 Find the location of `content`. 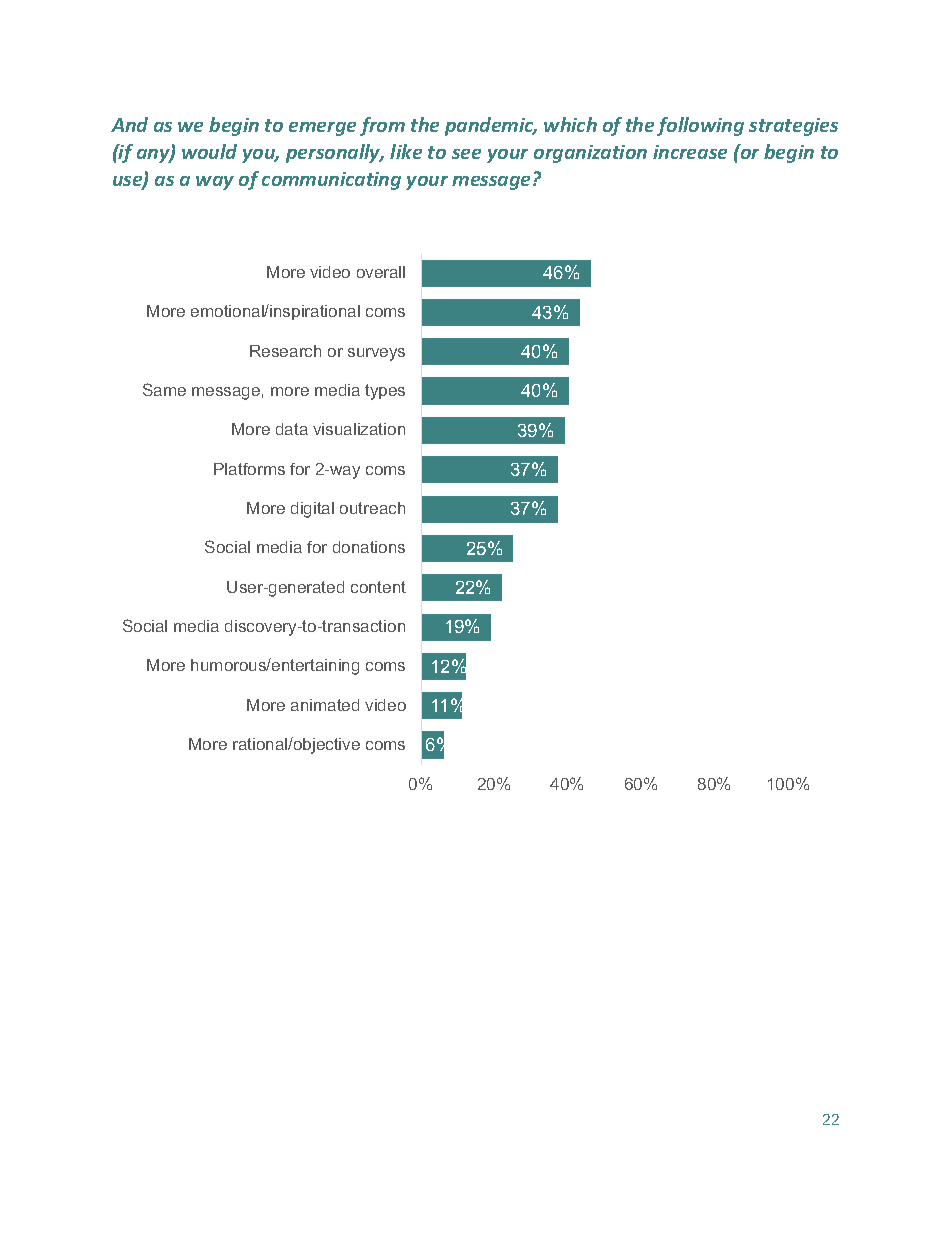

content is located at coordinates (378, 587).
